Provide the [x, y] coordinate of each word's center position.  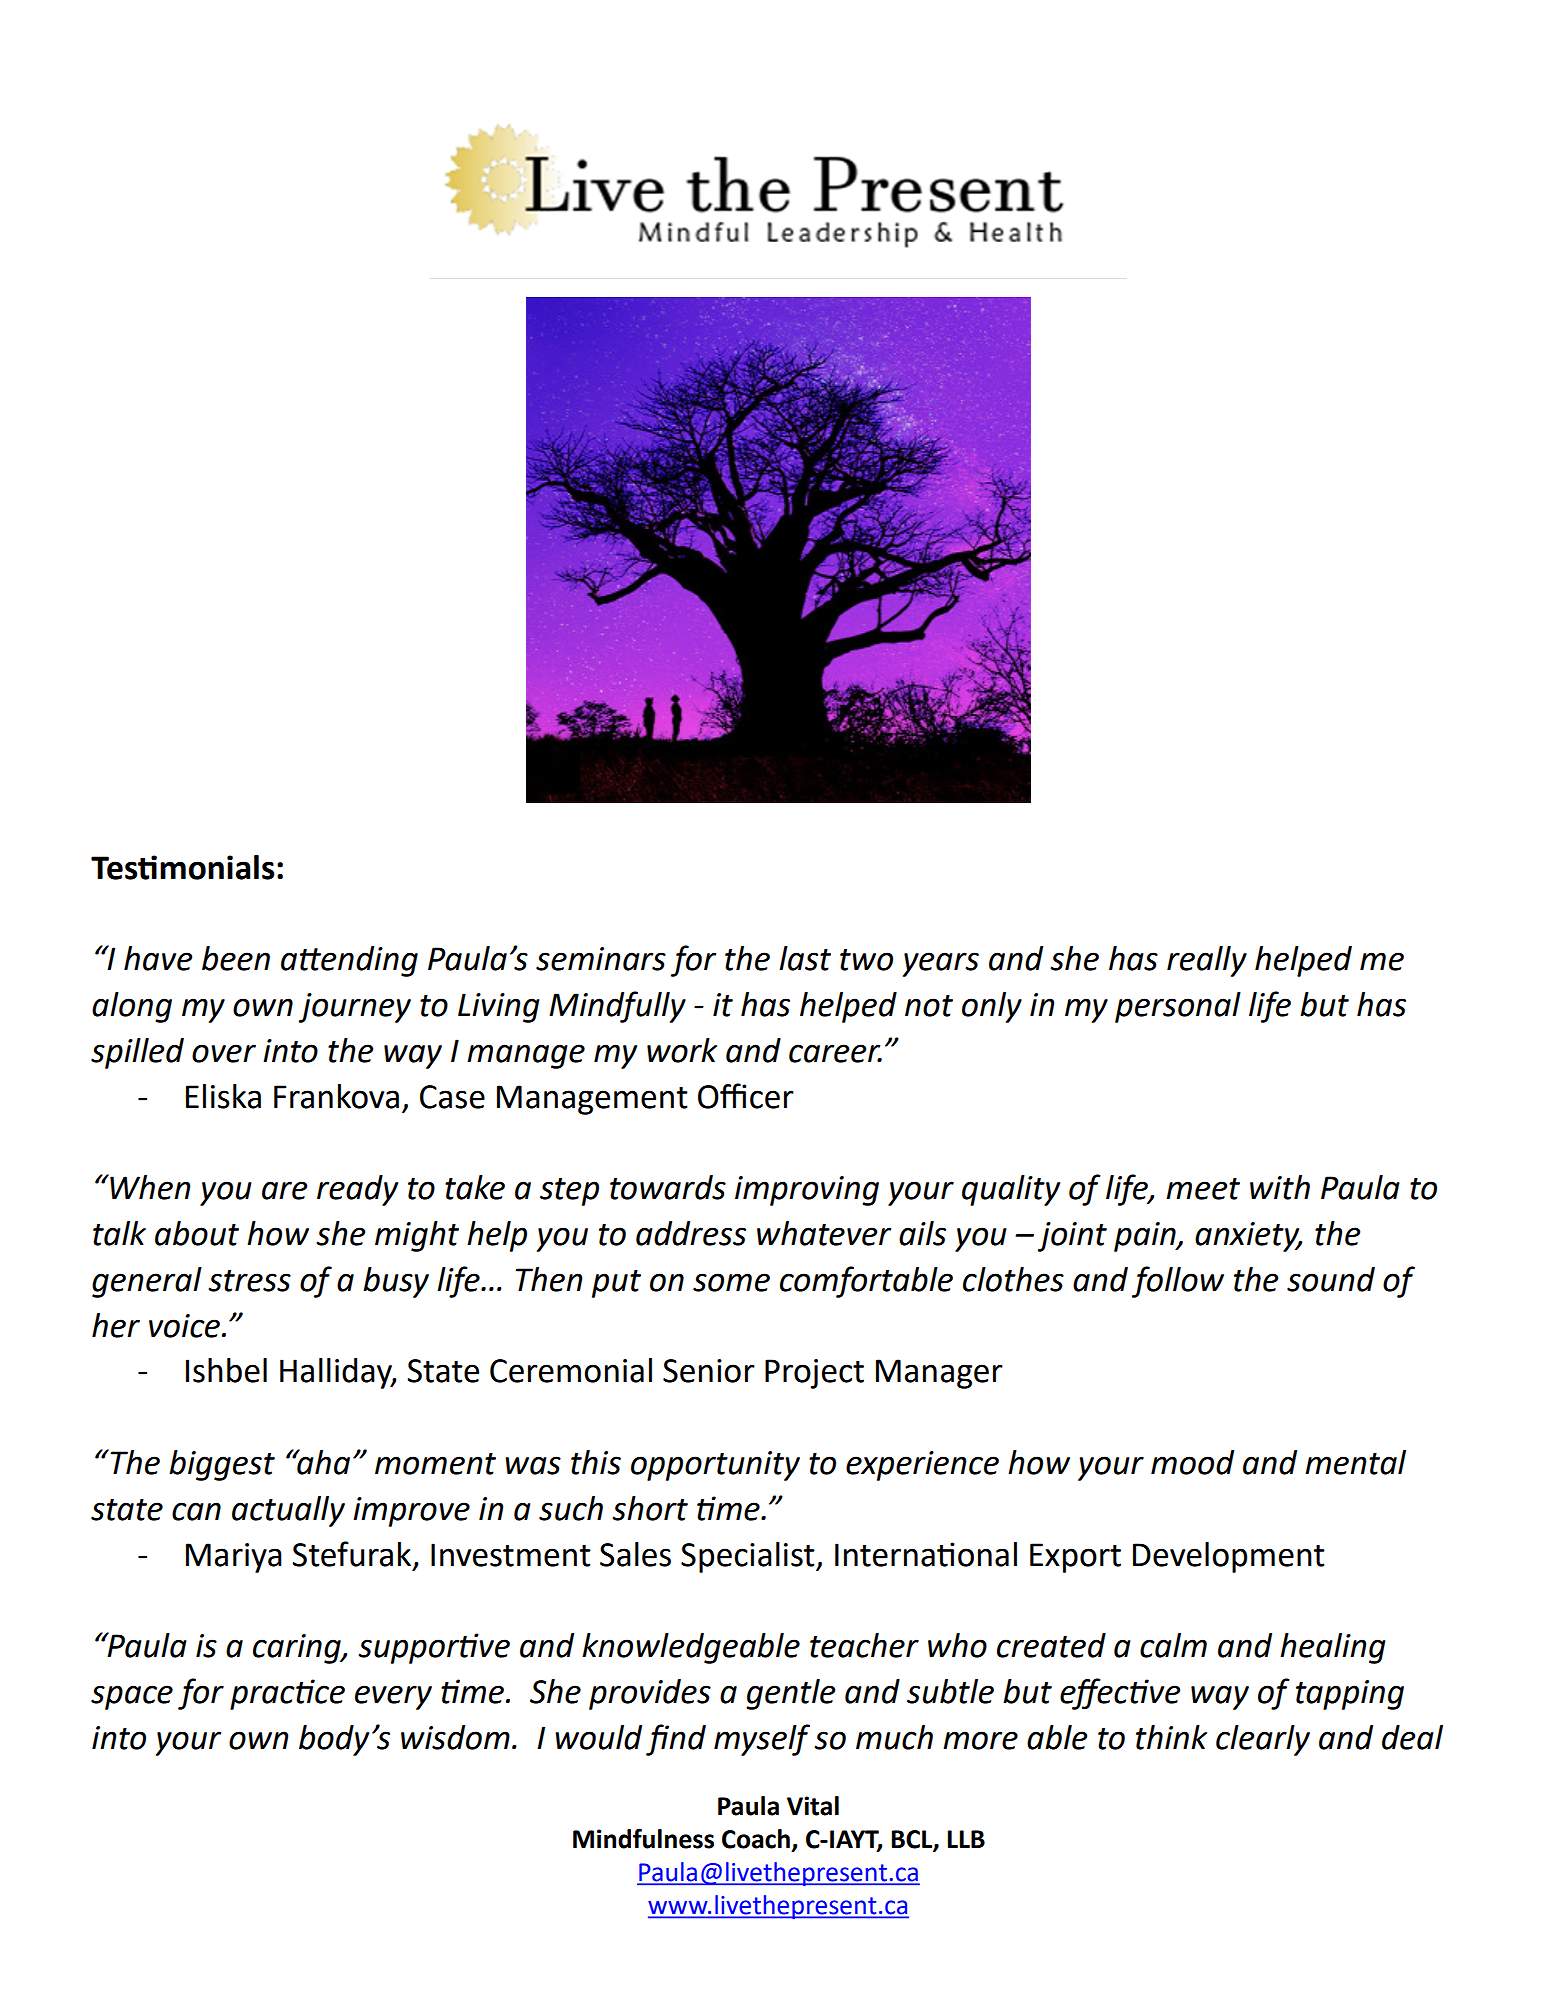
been [236, 958]
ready [357, 1190]
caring [298, 1649]
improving [807, 1191]
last [805, 958]
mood [1192, 1462]
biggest [222, 1465]
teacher [864, 1645]
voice [184, 1326]
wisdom [455, 1737]
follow [1178, 1282]
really [1207, 961]
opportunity [715, 1466]
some [731, 1282]
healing [1333, 1648]
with [1280, 1187]
